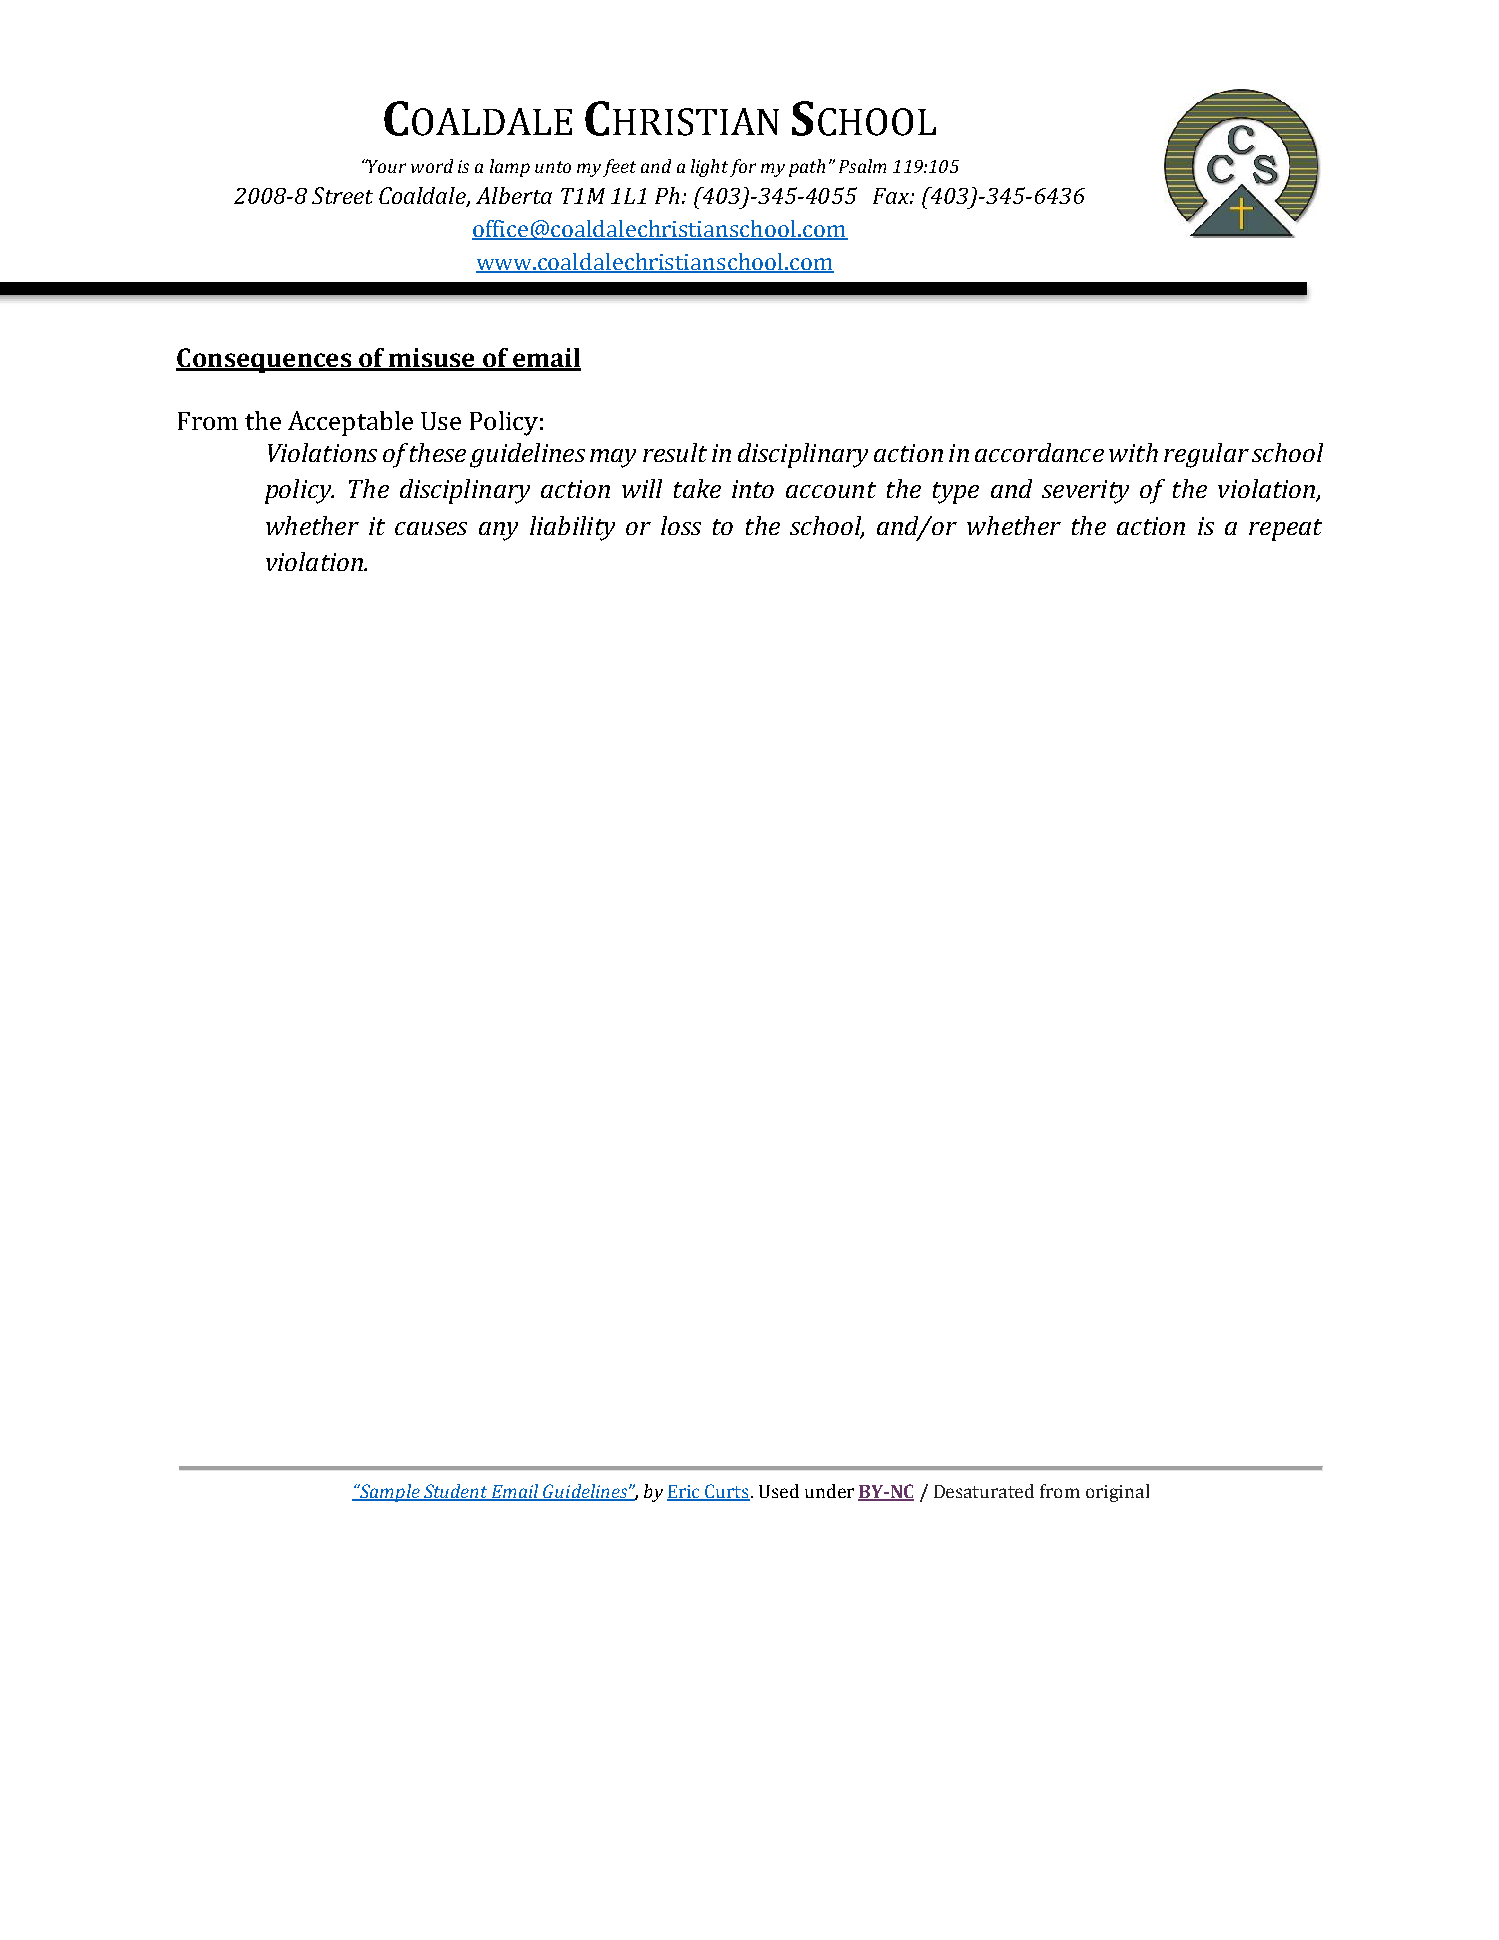 Image resolution: width=1499 pixels, height=1940 pixels. What do you see at coordinates (779, 1491) in the screenshot?
I see `Used` at bounding box center [779, 1491].
